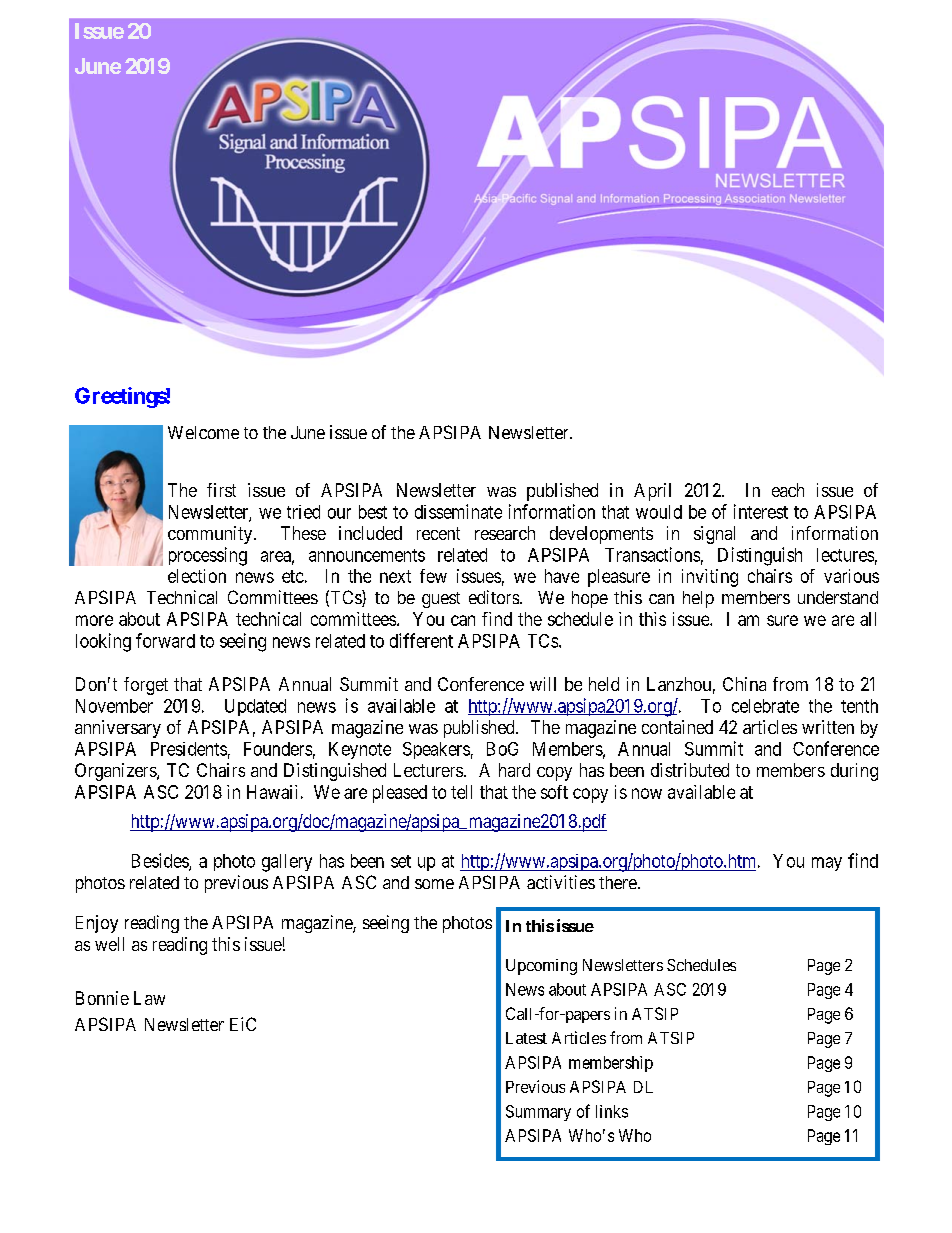 Image resolution: width=952 pixels, height=1233 pixels. I want to click on Law, so click(149, 998).
